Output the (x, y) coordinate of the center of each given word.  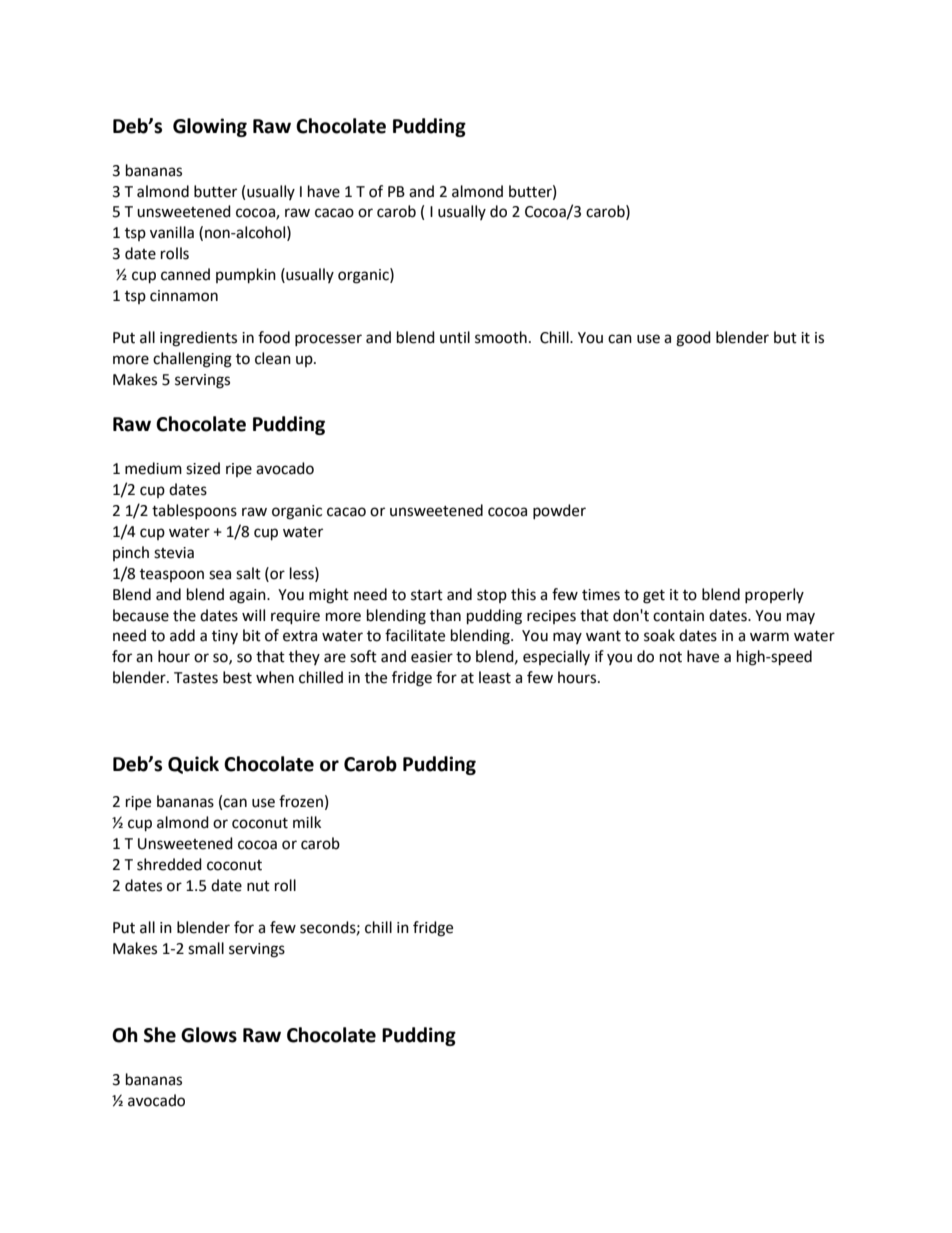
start (427, 595)
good (693, 339)
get (654, 597)
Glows (209, 1035)
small (206, 948)
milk (307, 822)
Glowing (210, 127)
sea (220, 575)
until (455, 337)
